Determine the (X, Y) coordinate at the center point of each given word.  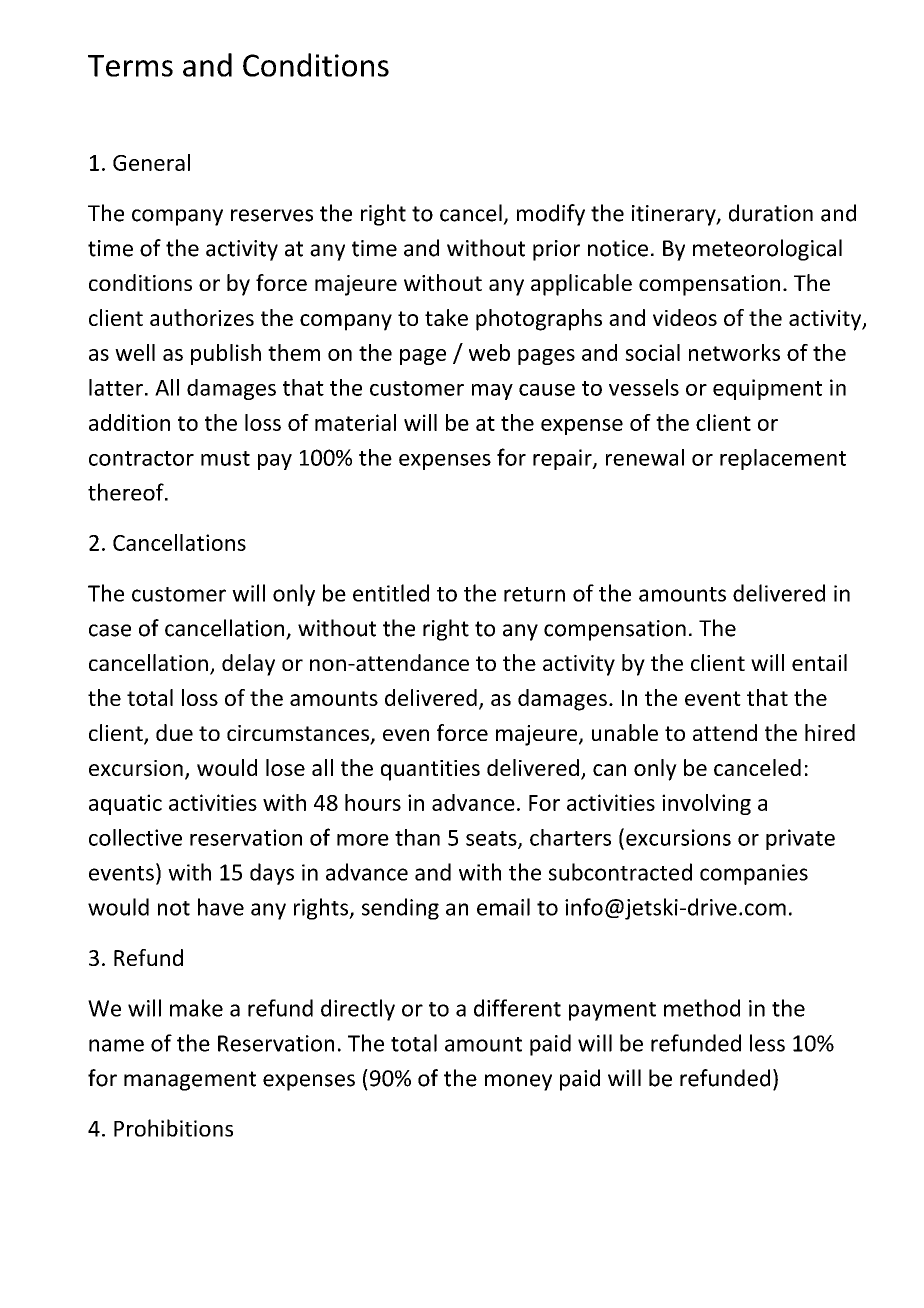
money (518, 1082)
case (110, 630)
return (534, 594)
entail (819, 662)
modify (551, 215)
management (190, 1081)
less (767, 1043)
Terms (130, 66)
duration (771, 213)
